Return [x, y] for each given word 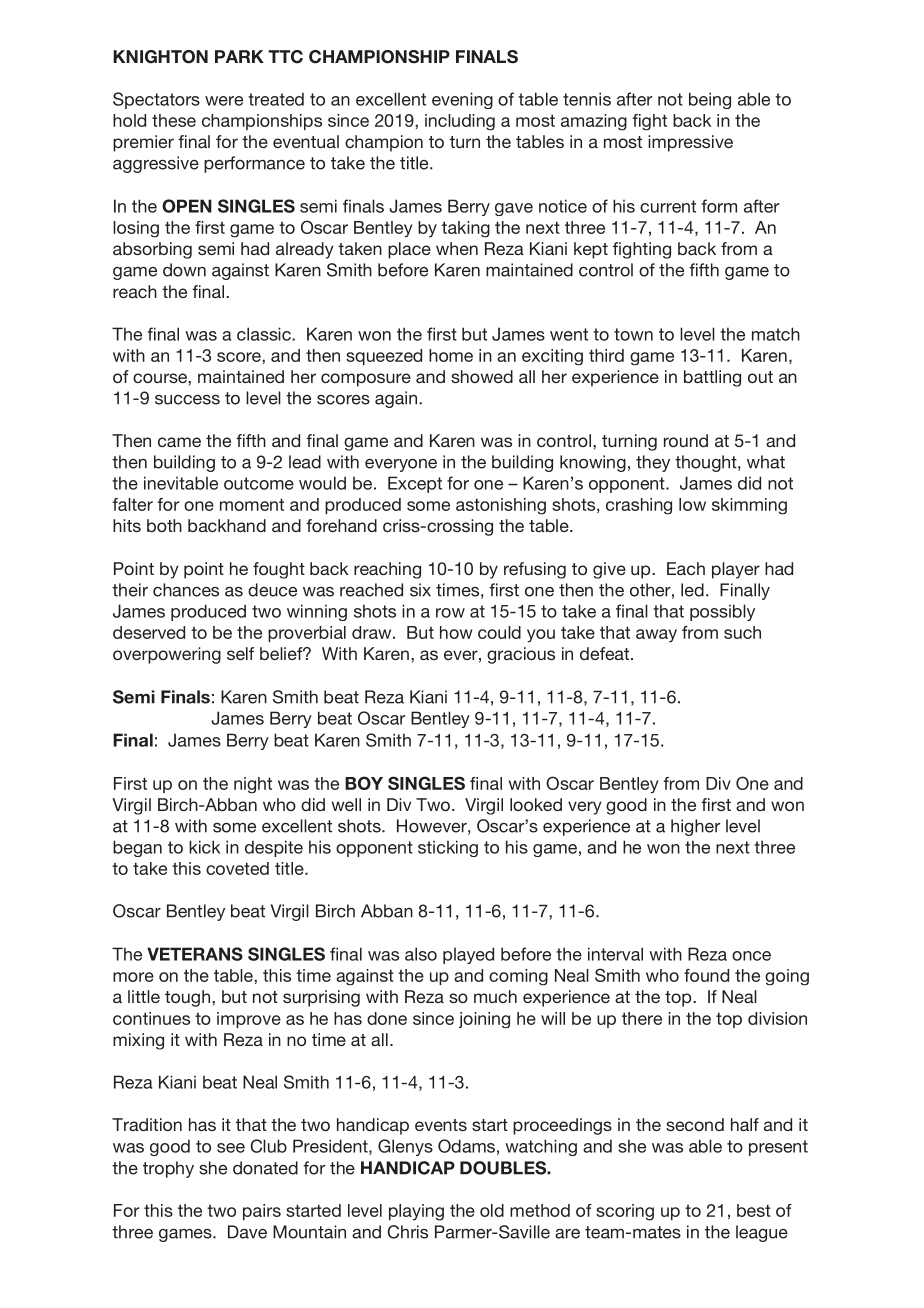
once [751, 956]
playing [416, 1212]
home [451, 355]
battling [712, 378]
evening [462, 100]
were [224, 101]
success [187, 400]
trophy [168, 1169]
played [468, 955]
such [742, 632]
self [240, 653]
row [450, 613]
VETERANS [195, 954]
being [710, 100]
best [754, 1210]
